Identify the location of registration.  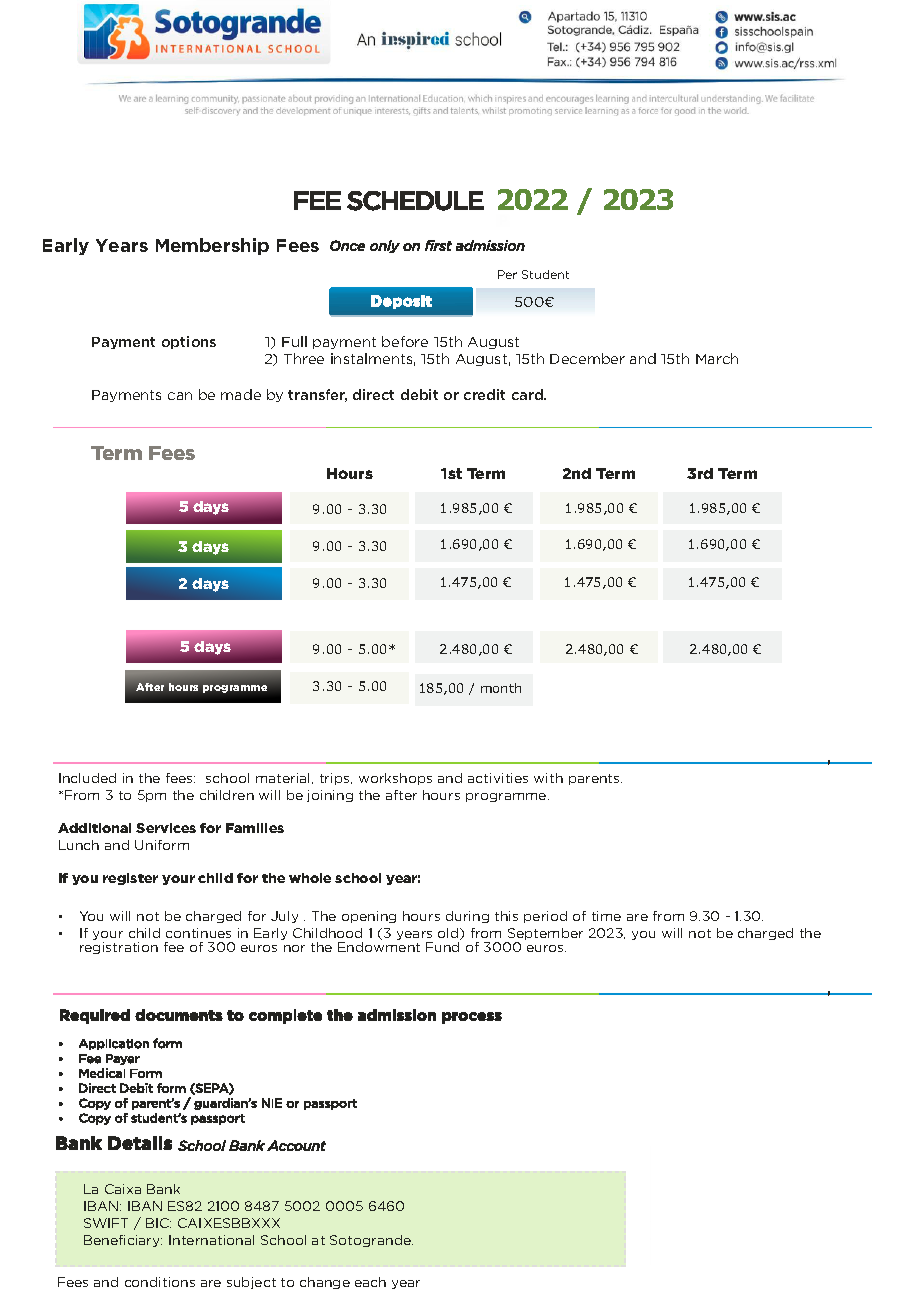
(119, 948).
